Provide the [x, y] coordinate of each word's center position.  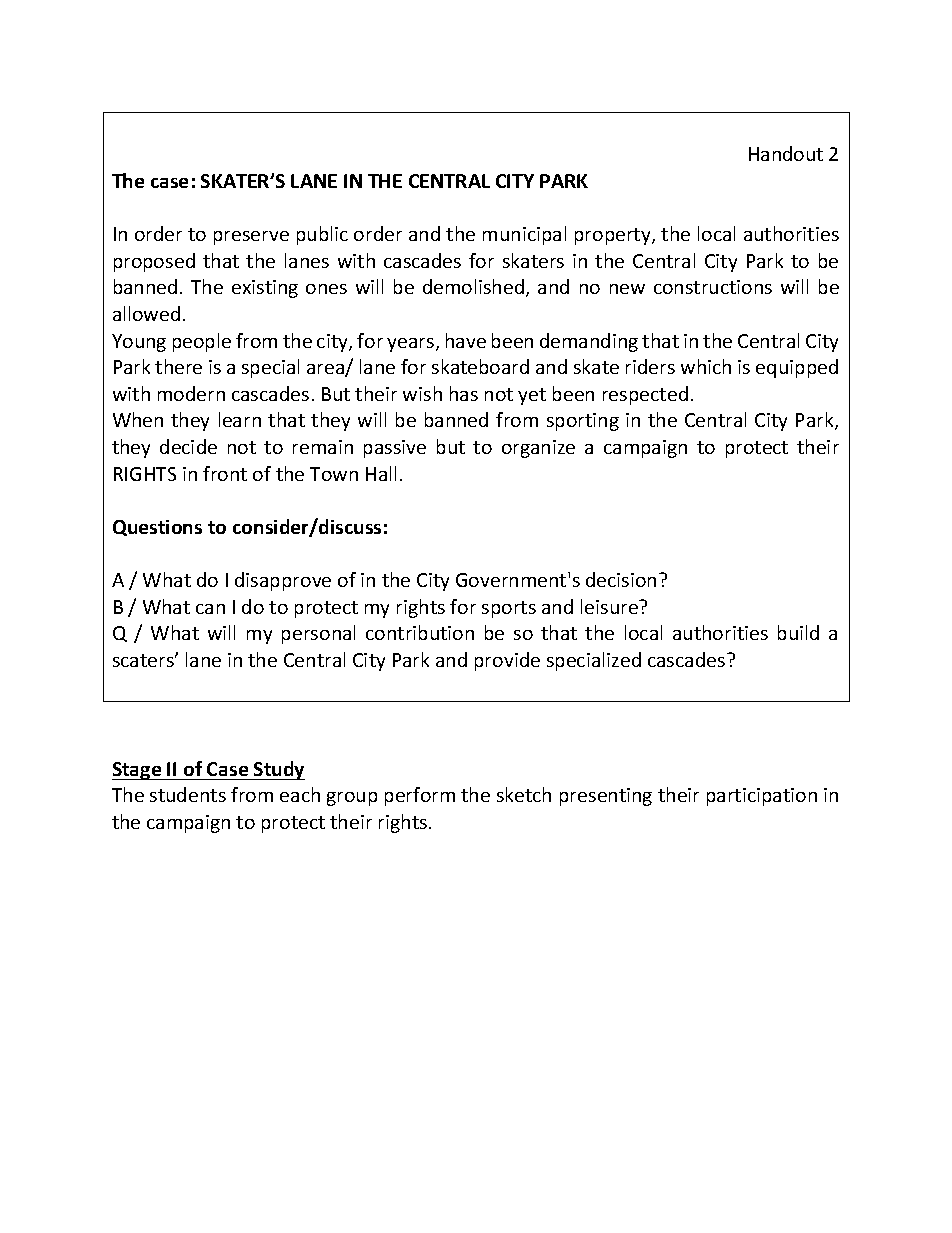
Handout [786, 153]
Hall [381, 473]
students [188, 794]
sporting [583, 422]
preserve [251, 238]
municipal [524, 235]
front [225, 473]
